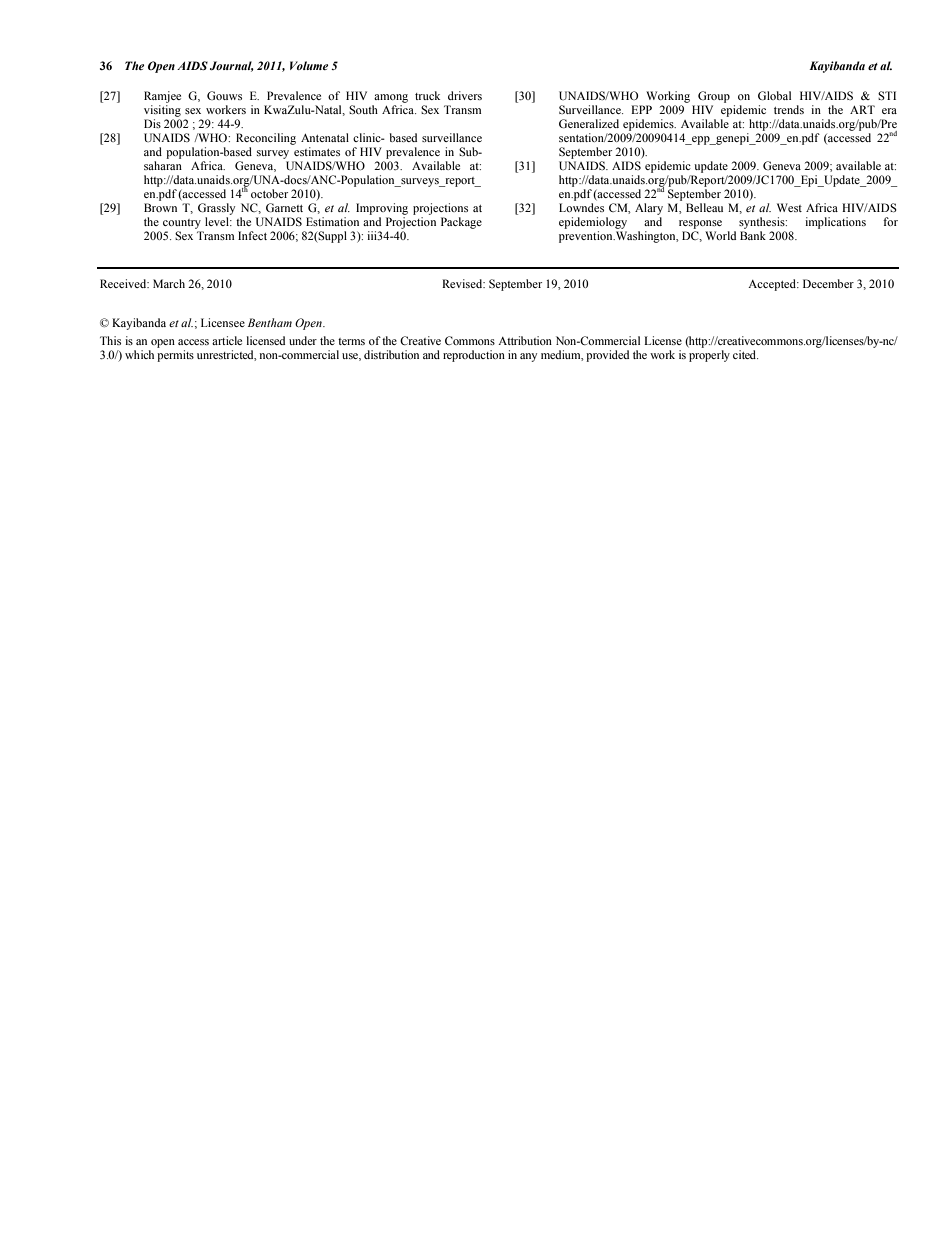 Image resolution: width=952 pixels, height=1233 pixels. I want to click on permits, so click(175, 356).
